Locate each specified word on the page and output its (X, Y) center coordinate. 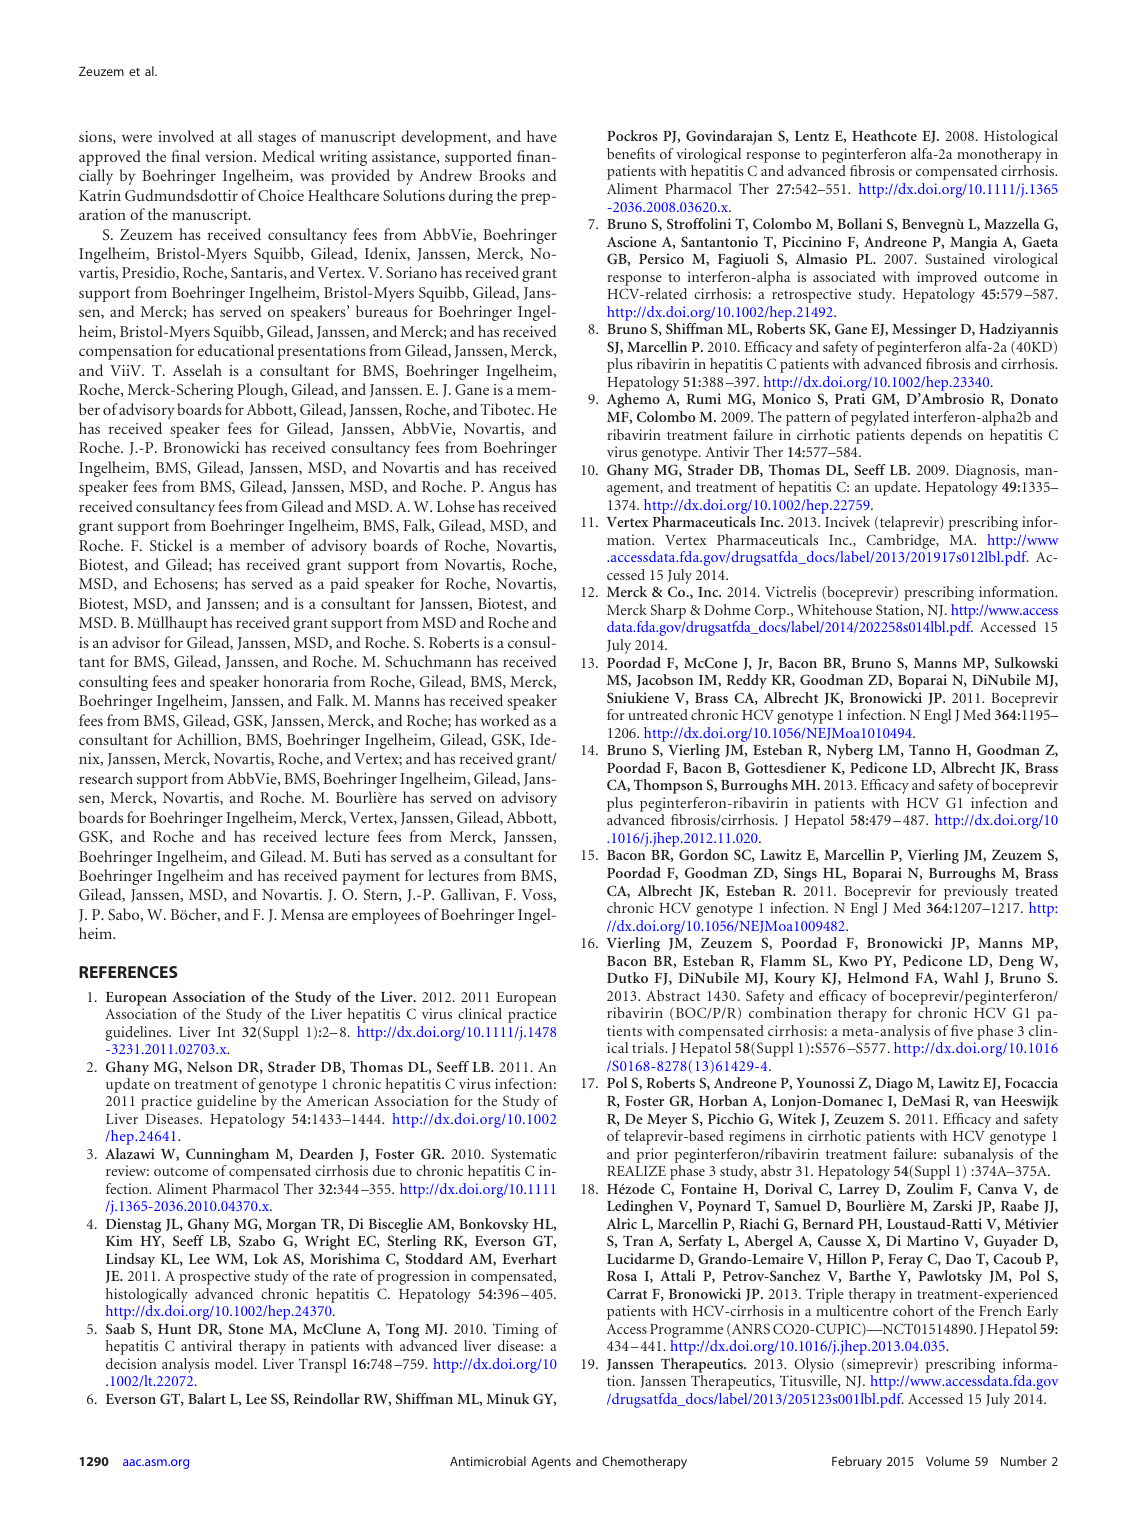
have (542, 136)
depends (936, 436)
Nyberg (850, 751)
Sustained (955, 258)
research (106, 778)
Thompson (668, 786)
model (235, 1363)
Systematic (523, 1157)
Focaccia (1031, 1082)
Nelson (210, 1066)
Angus (509, 488)
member (257, 545)
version (230, 156)
